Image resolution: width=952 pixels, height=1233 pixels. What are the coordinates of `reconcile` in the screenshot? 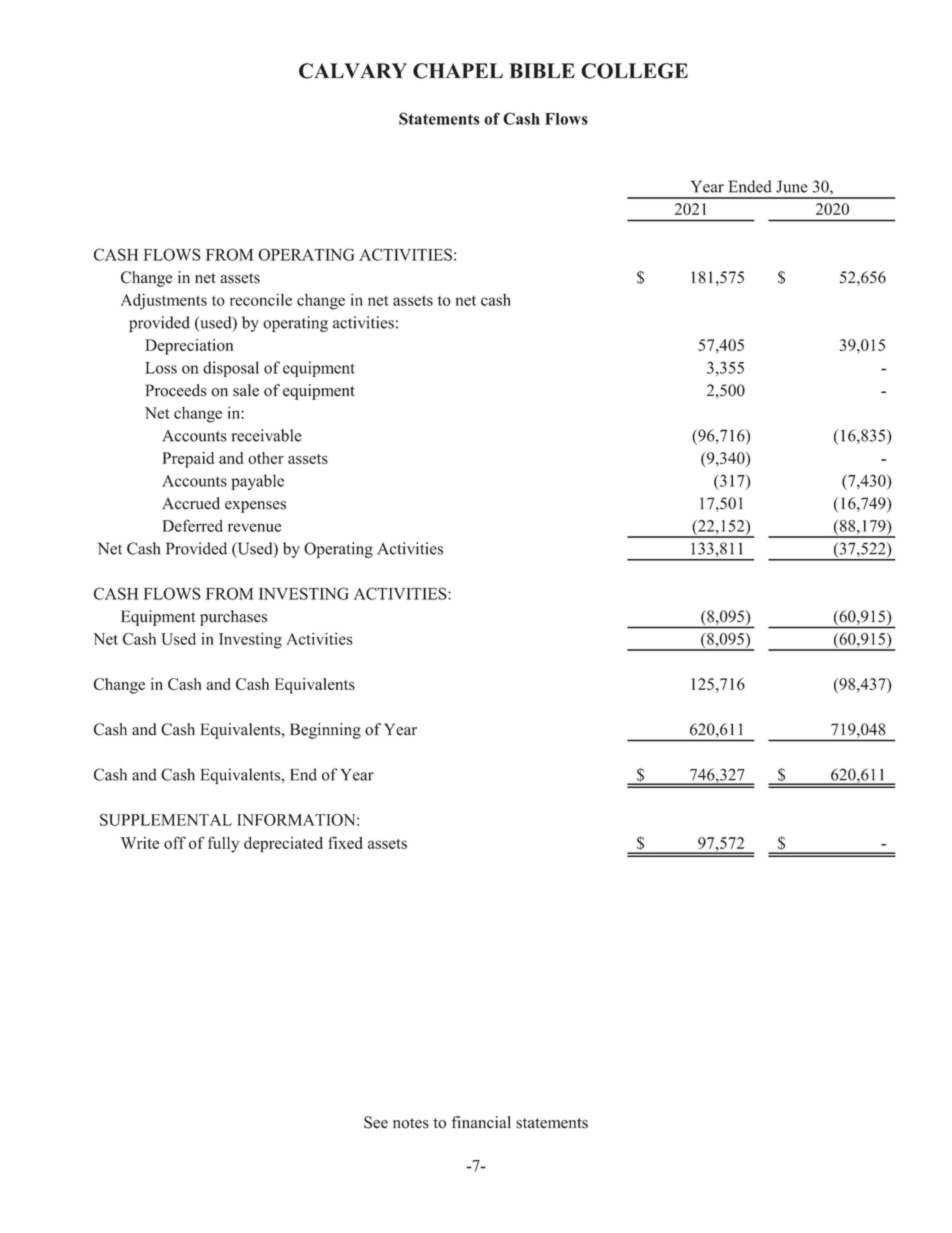 It's located at (261, 300).
